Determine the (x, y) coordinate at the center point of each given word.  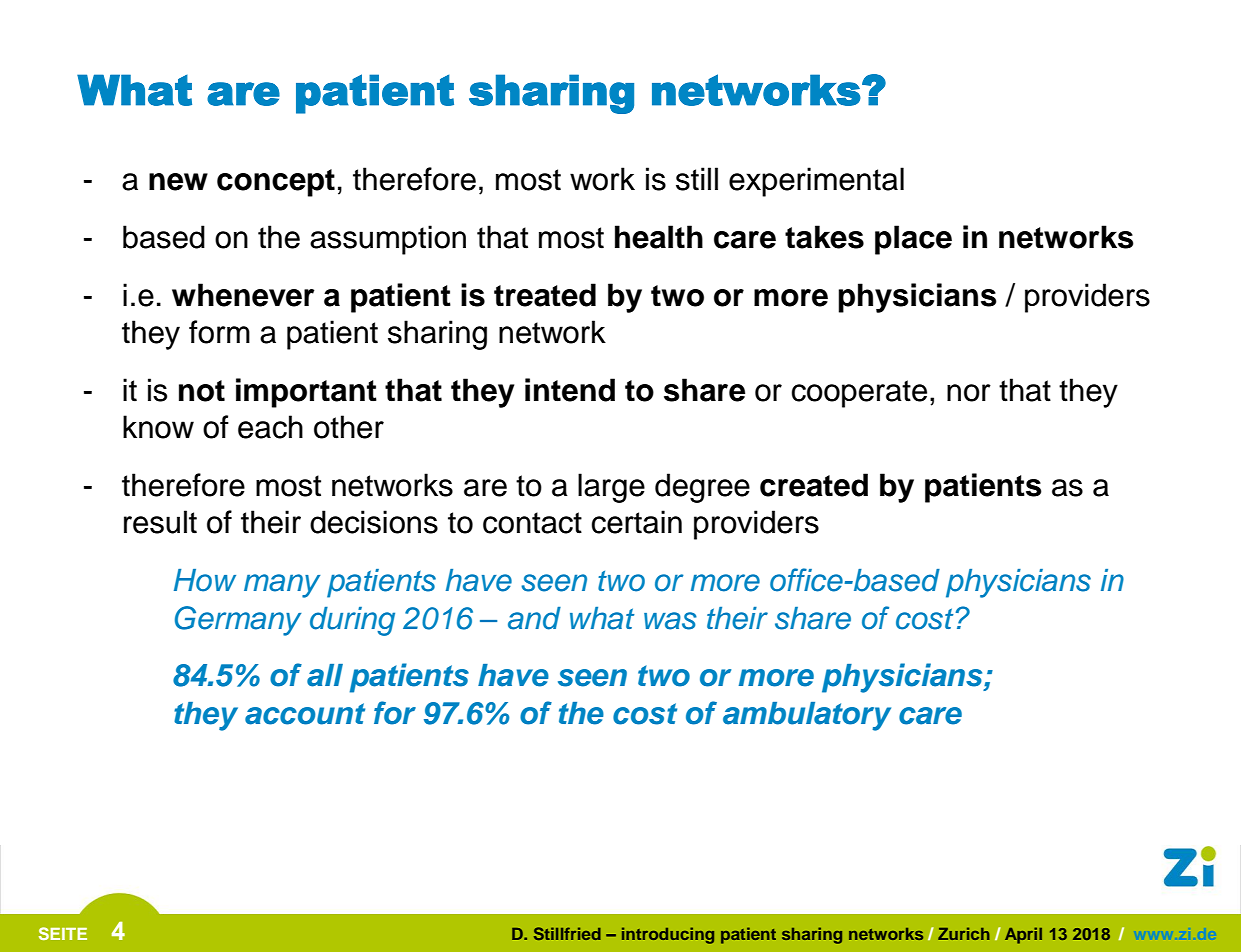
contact (532, 523)
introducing (668, 935)
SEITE (63, 933)
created (814, 485)
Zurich (964, 933)
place (913, 240)
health (659, 237)
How (205, 580)
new (178, 182)
